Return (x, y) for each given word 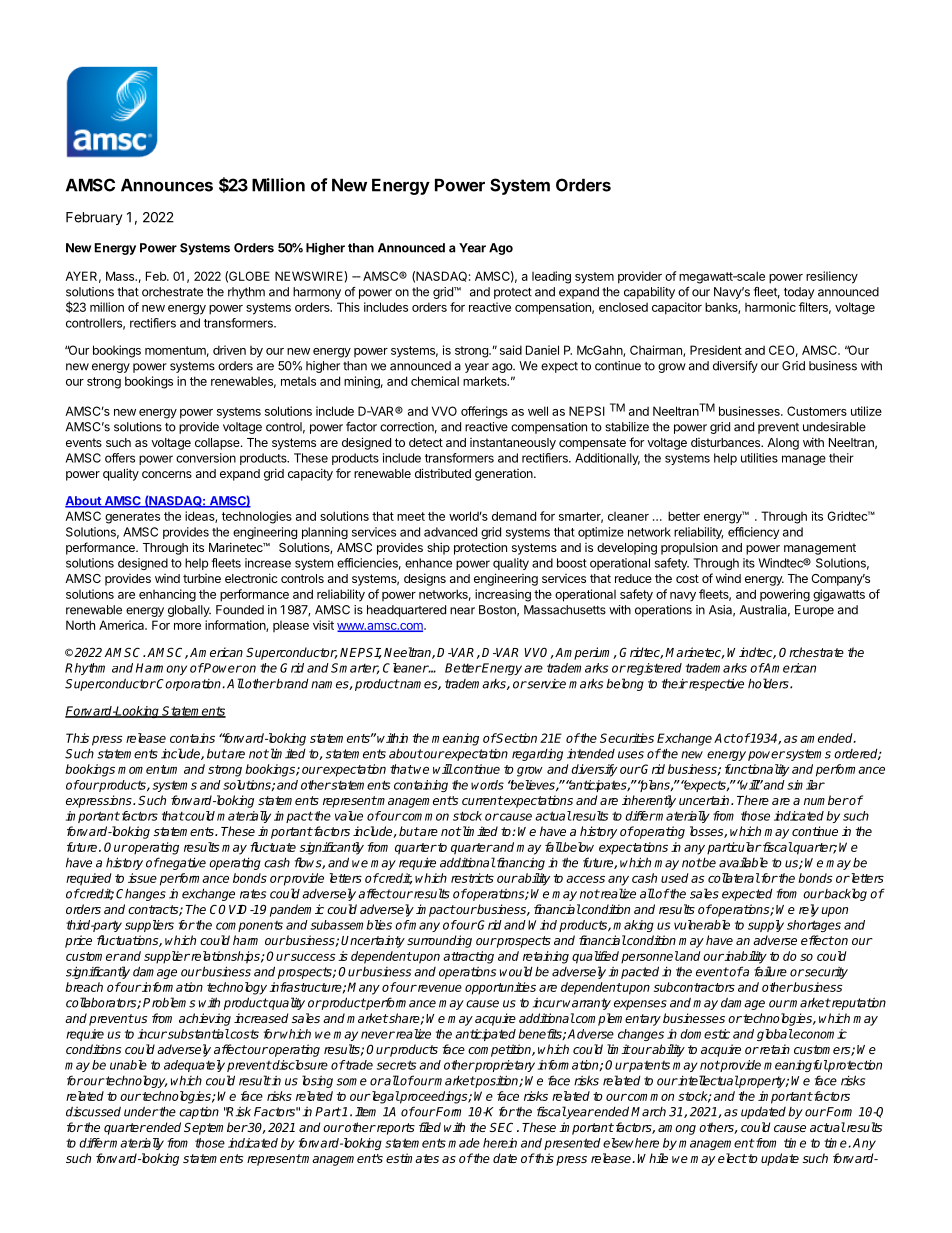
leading (551, 277)
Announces (167, 185)
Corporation (189, 685)
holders (769, 683)
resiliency (832, 277)
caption (199, 1113)
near (462, 611)
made (464, 1143)
